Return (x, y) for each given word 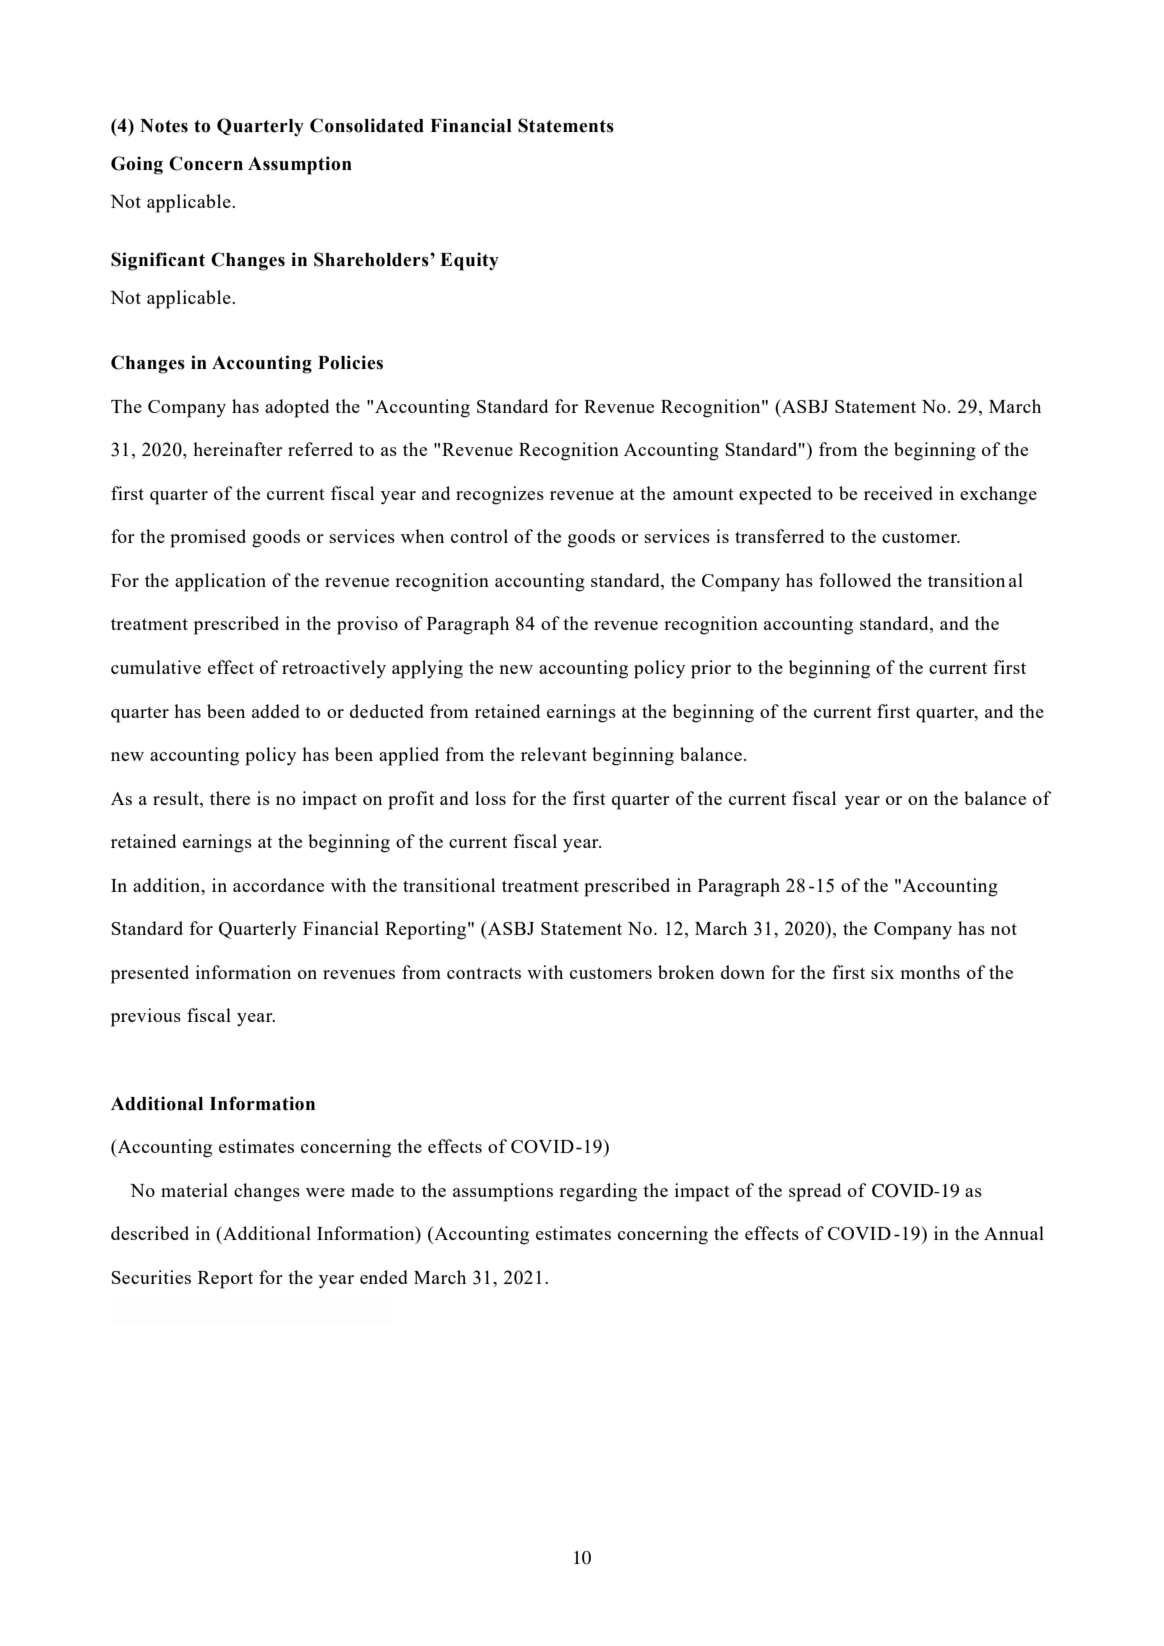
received (898, 493)
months (930, 972)
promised (208, 538)
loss (490, 798)
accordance (278, 885)
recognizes (500, 495)
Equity (469, 261)
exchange (998, 495)
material (194, 1190)
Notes (164, 126)
